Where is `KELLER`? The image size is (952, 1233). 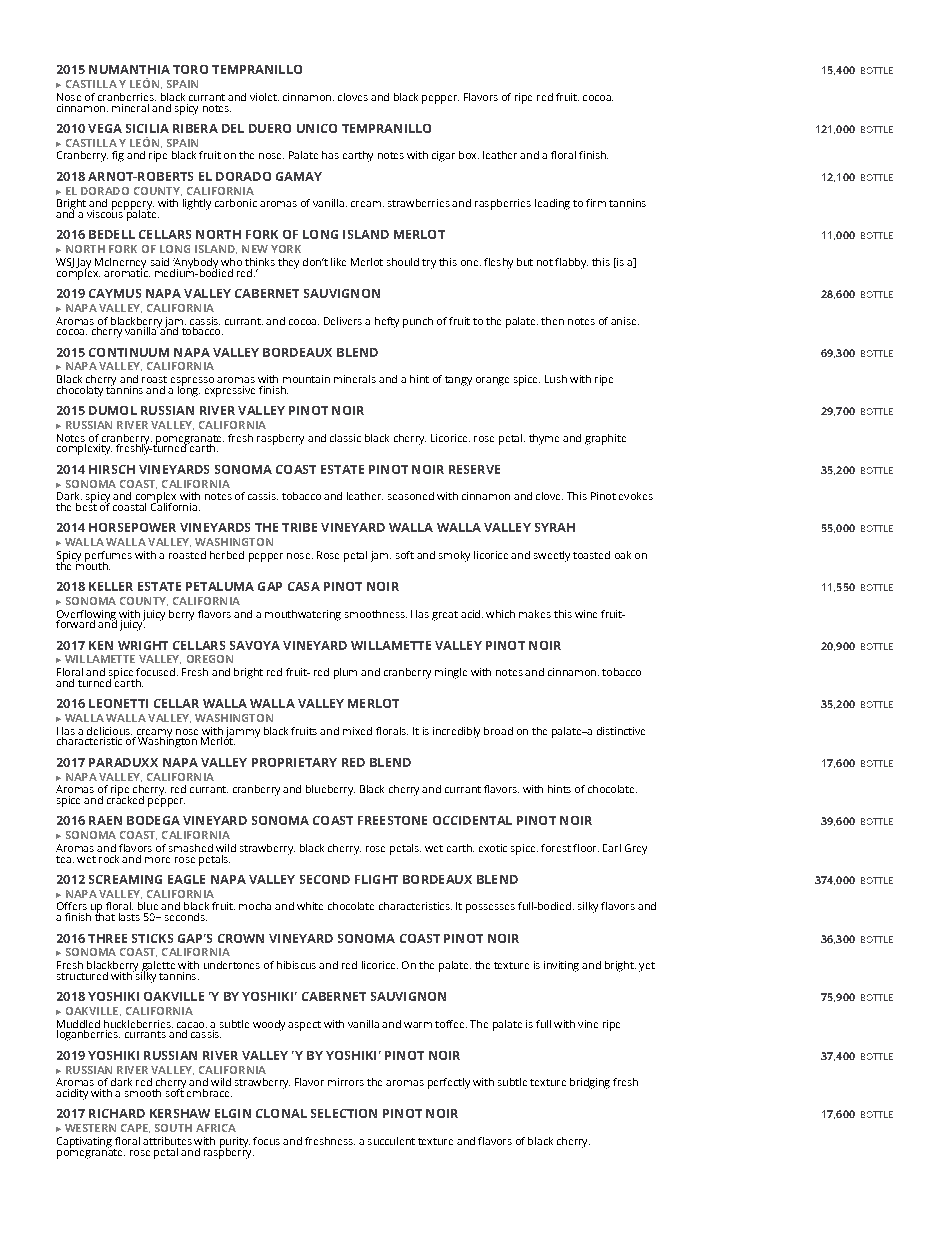
KELLER is located at coordinates (111, 586).
